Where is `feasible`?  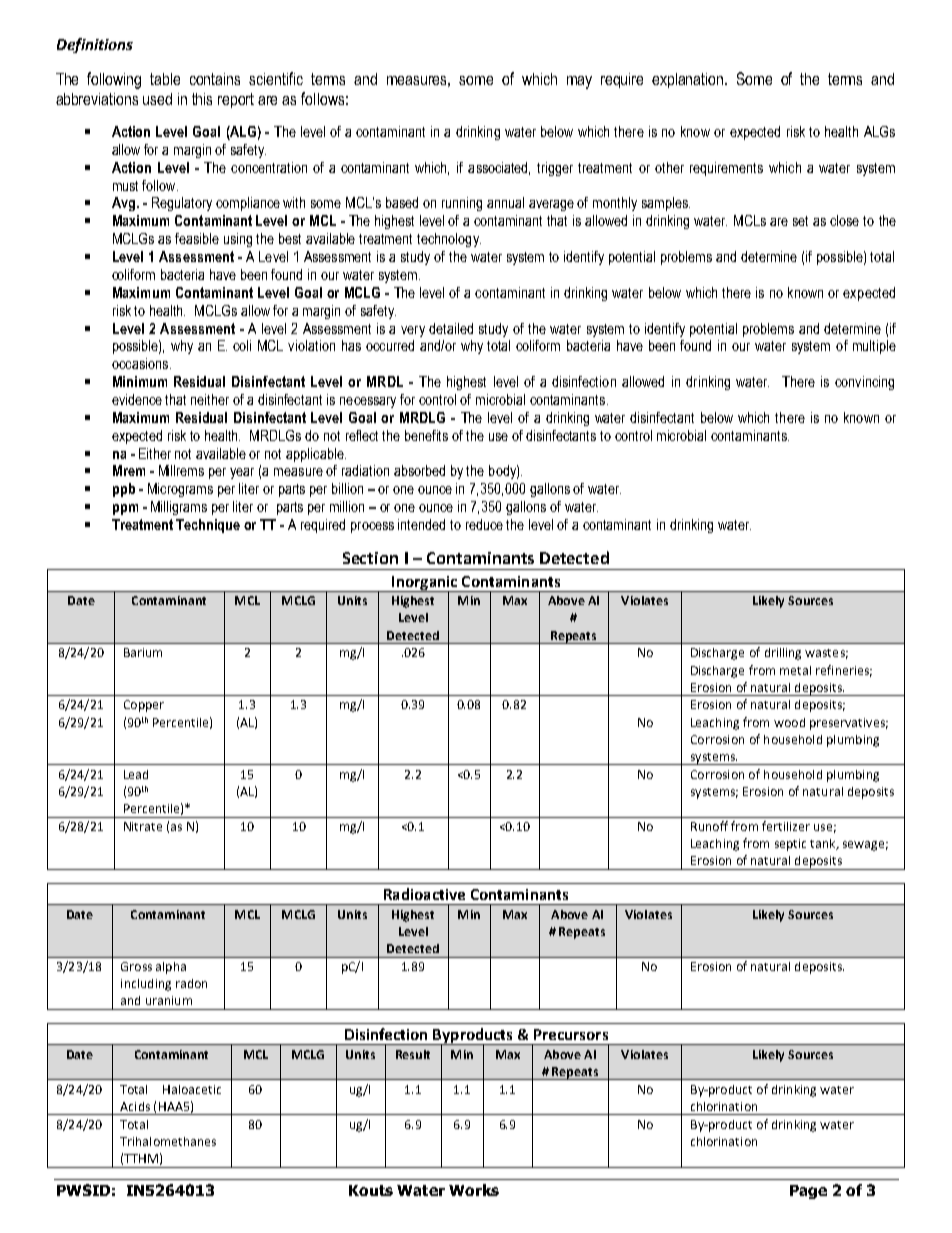 feasible is located at coordinates (197, 238).
